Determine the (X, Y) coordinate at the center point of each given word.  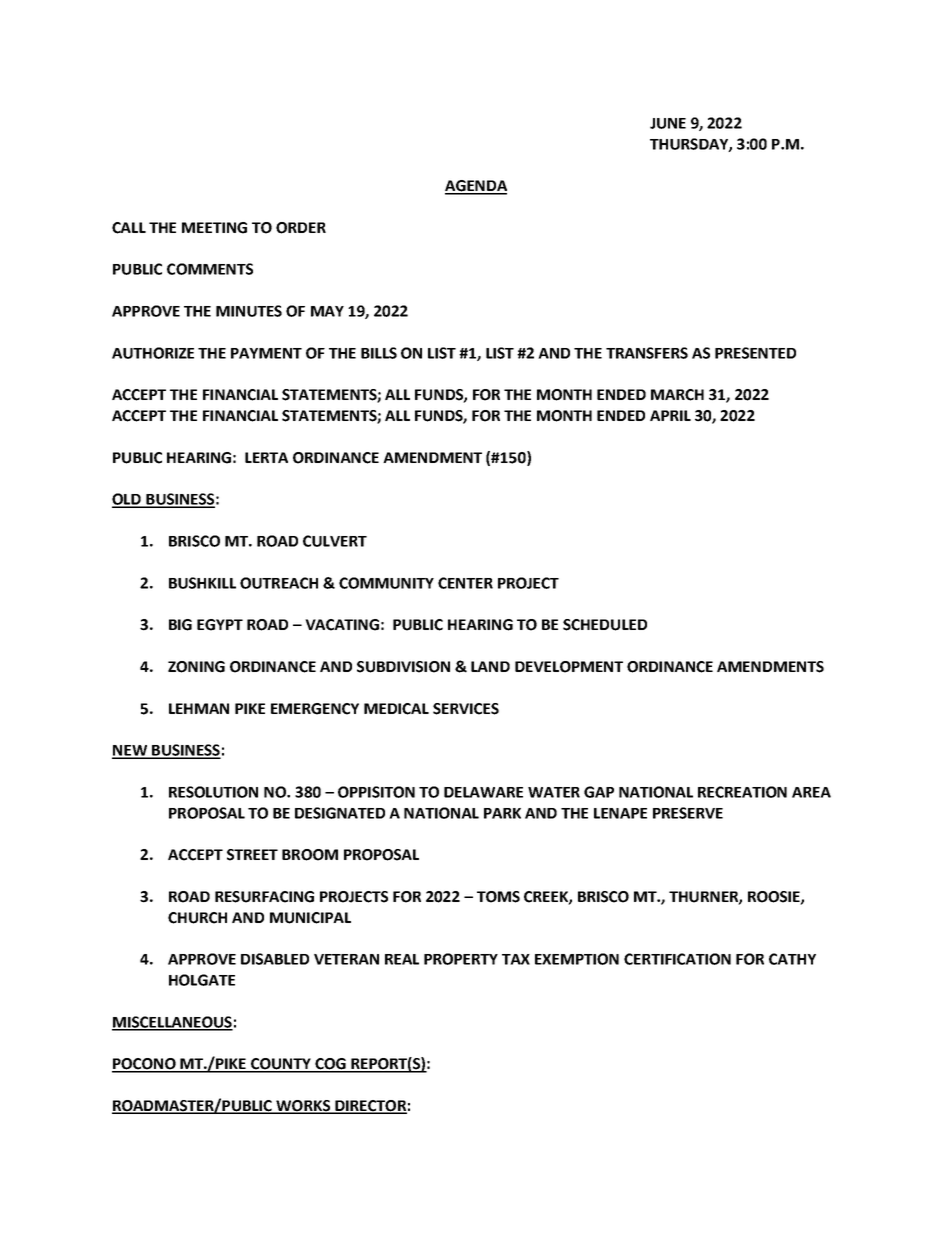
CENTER (465, 583)
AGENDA (476, 187)
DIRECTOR (370, 1107)
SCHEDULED (605, 625)
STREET (252, 855)
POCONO (145, 1065)
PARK (502, 813)
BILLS (379, 353)
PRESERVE (688, 813)
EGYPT (220, 625)
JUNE (668, 123)
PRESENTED (755, 353)
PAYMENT (266, 353)
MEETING (214, 228)
